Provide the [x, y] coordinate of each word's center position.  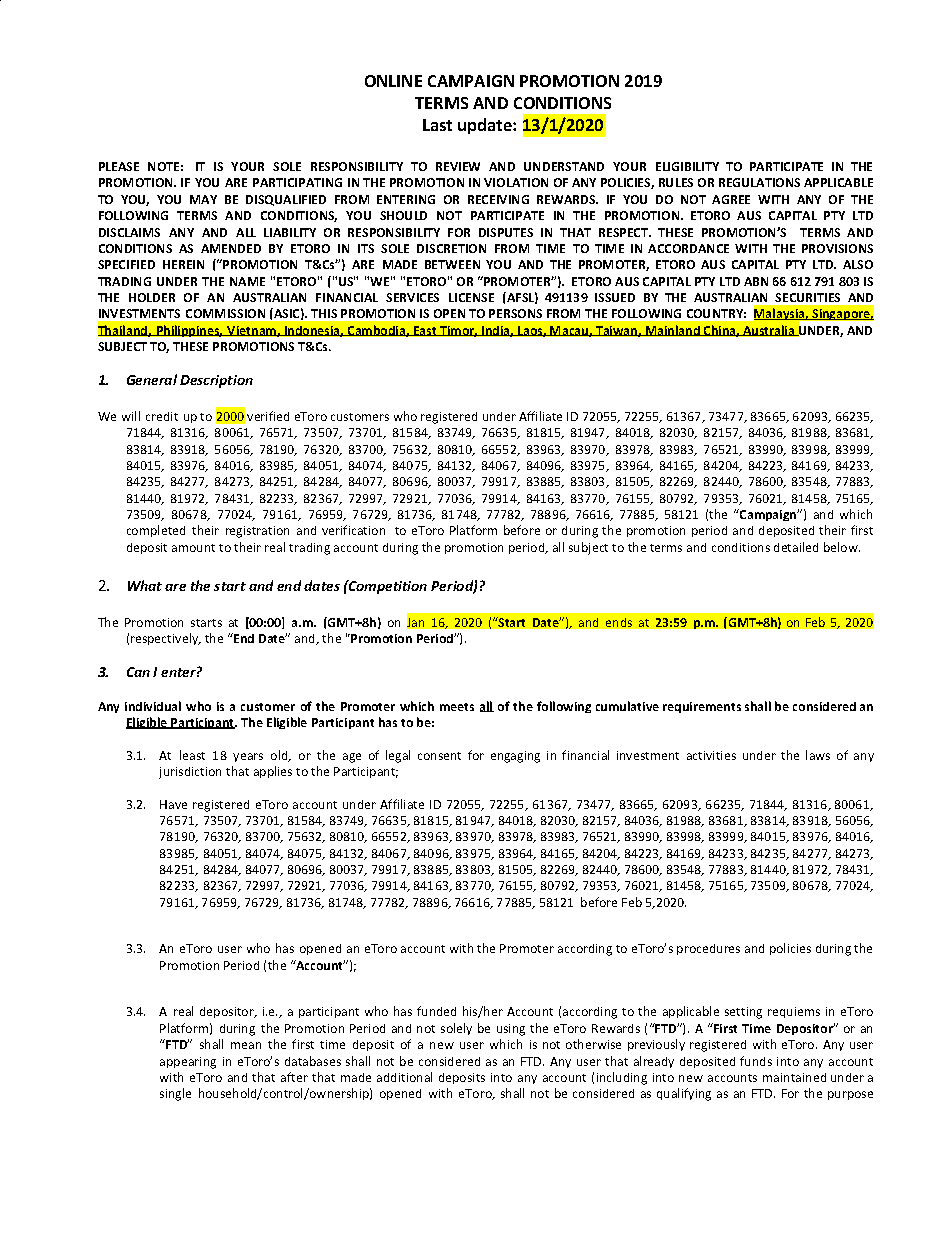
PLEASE [119, 166]
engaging [515, 757]
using [511, 1030]
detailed [796, 547]
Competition [387, 587]
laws [818, 755]
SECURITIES [807, 297]
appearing [188, 1063]
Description [216, 381]
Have [173, 804]
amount [193, 548]
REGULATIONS [759, 182]
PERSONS [515, 313]
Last [437, 125]
